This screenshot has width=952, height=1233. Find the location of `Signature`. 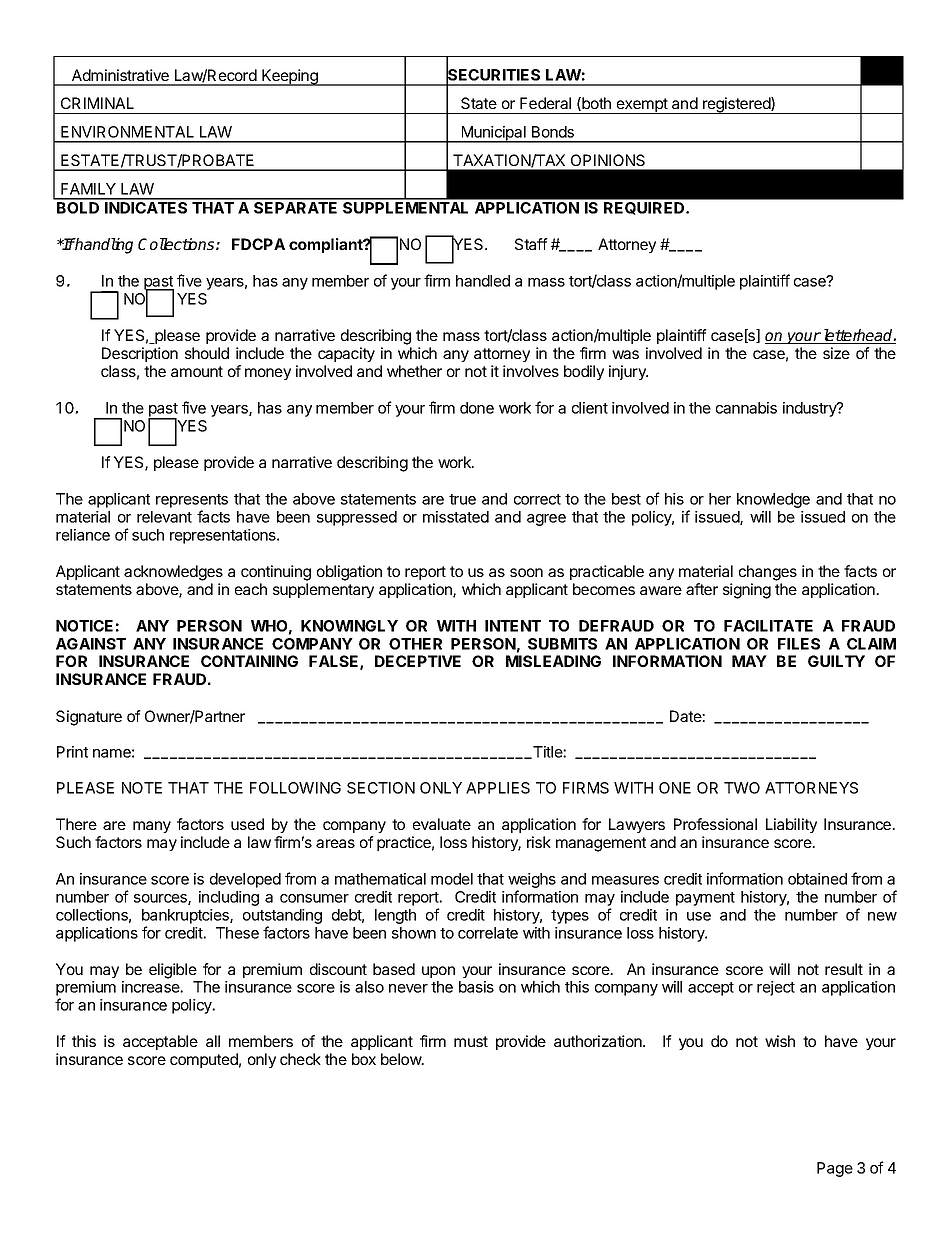

Signature is located at coordinates (89, 718).
